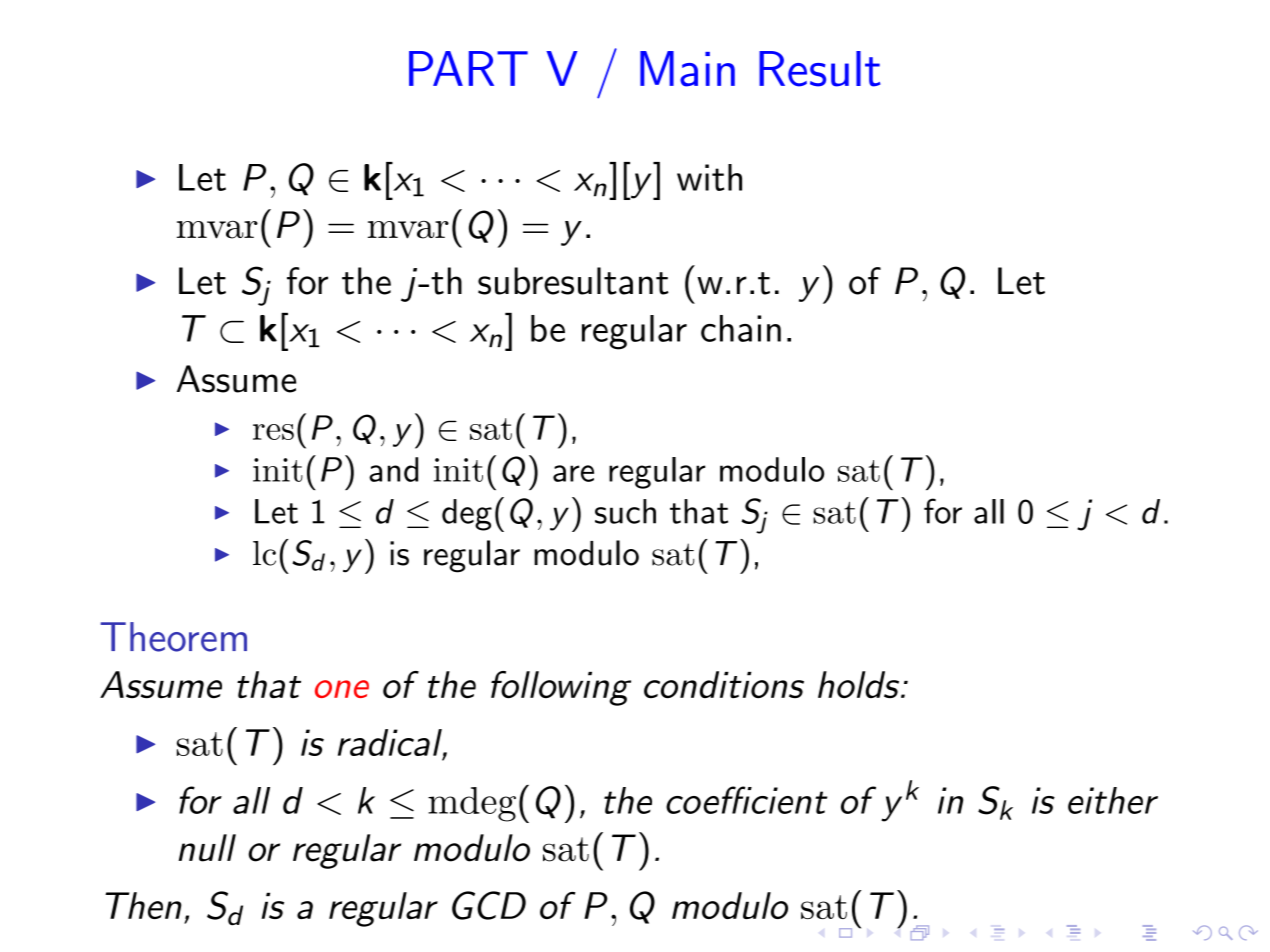 This document has height=952, width=1270. Describe the element at coordinates (207, 848) in the document. I see `null` at that location.
